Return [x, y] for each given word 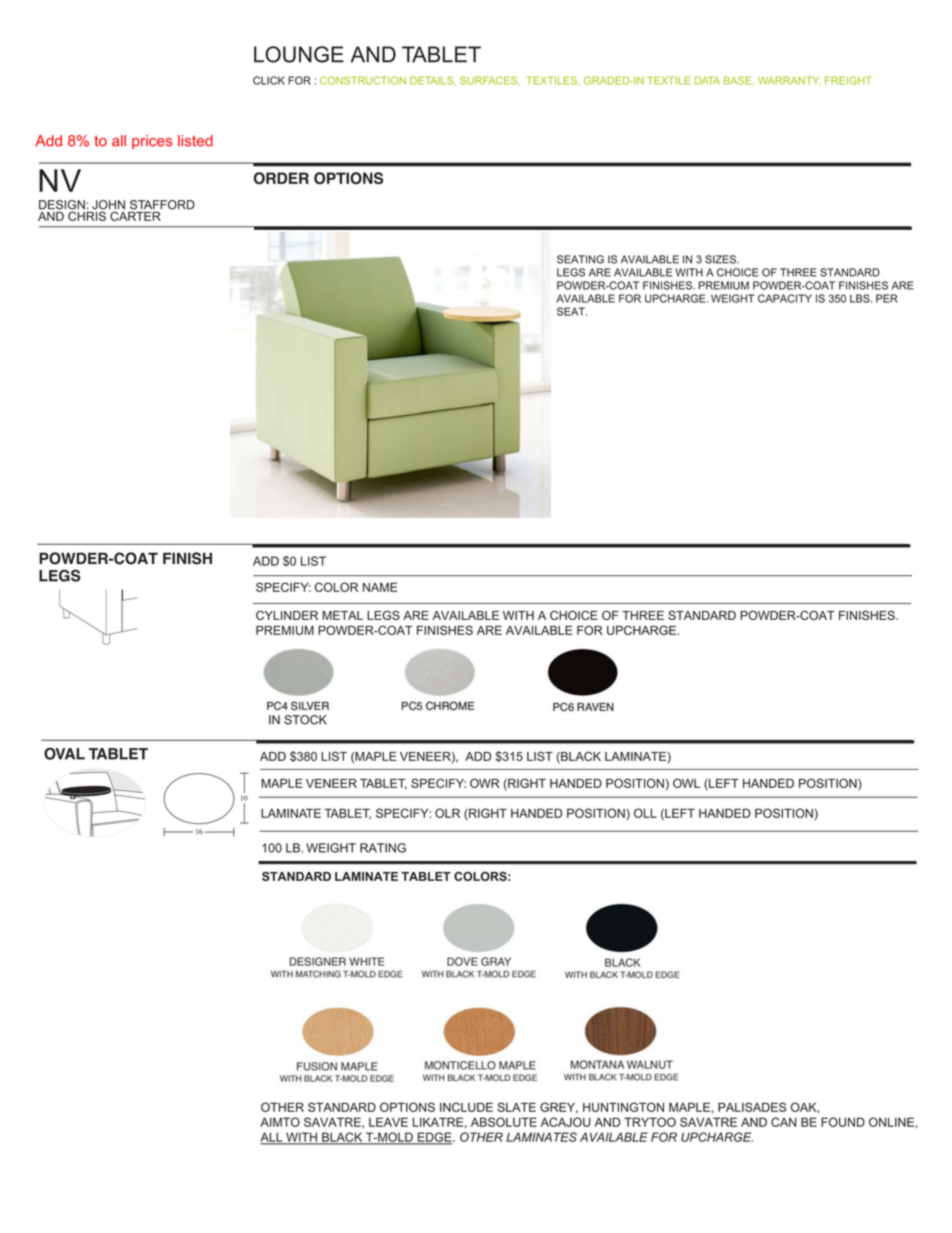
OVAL [64, 753]
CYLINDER [287, 615]
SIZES [721, 259]
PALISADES [752, 1107]
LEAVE [388, 1122]
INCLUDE [466, 1107]
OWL [686, 783]
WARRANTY [789, 81]
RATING [383, 848]
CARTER [135, 215]
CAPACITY [785, 298]
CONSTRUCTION [363, 80]
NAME [380, 587]
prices [152, 142]
